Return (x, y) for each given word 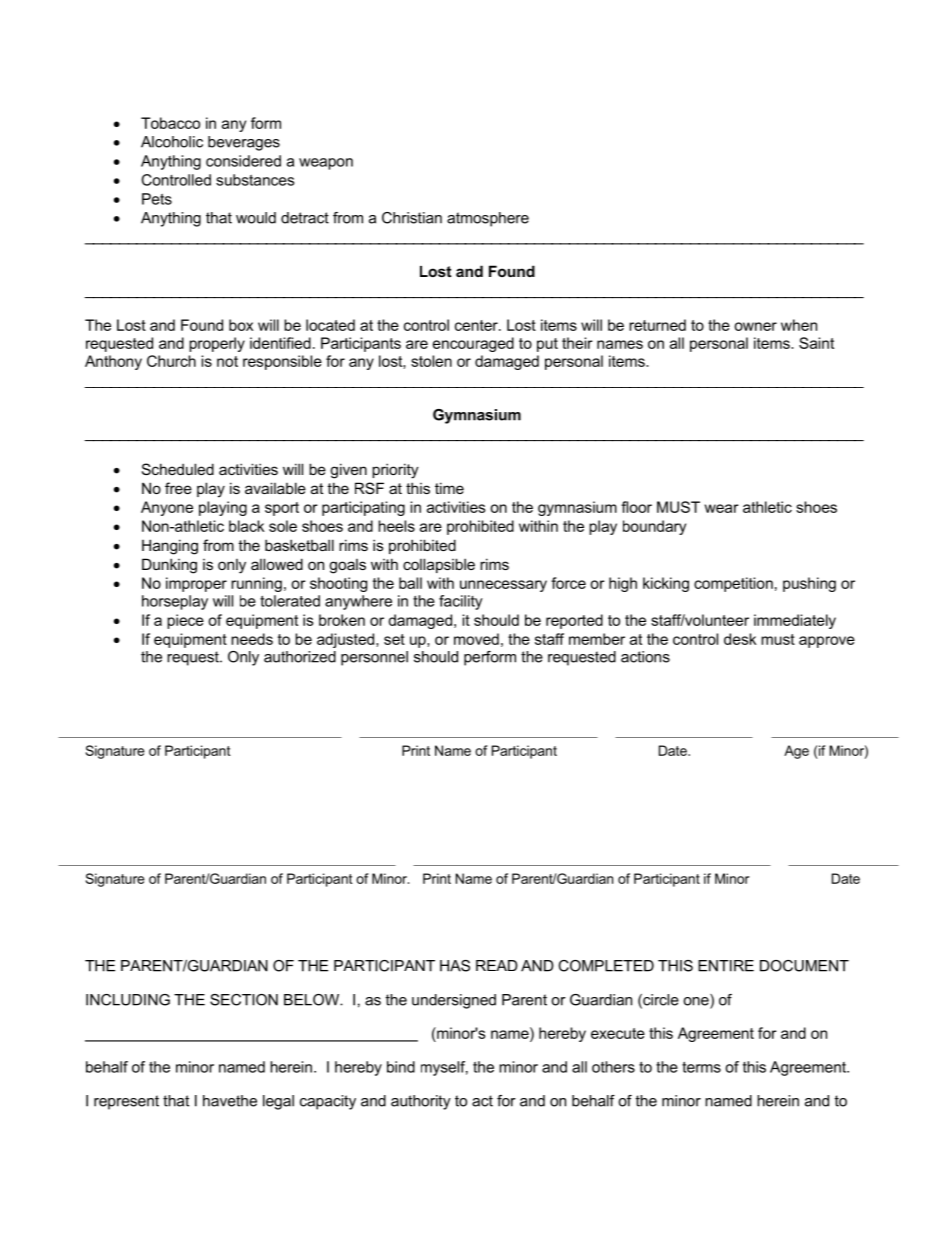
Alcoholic (172, 142)
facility (461, 602)
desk (740, 639)
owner (755, 326)
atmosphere (488, 219)
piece (185, 621)
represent (126, 1102)
